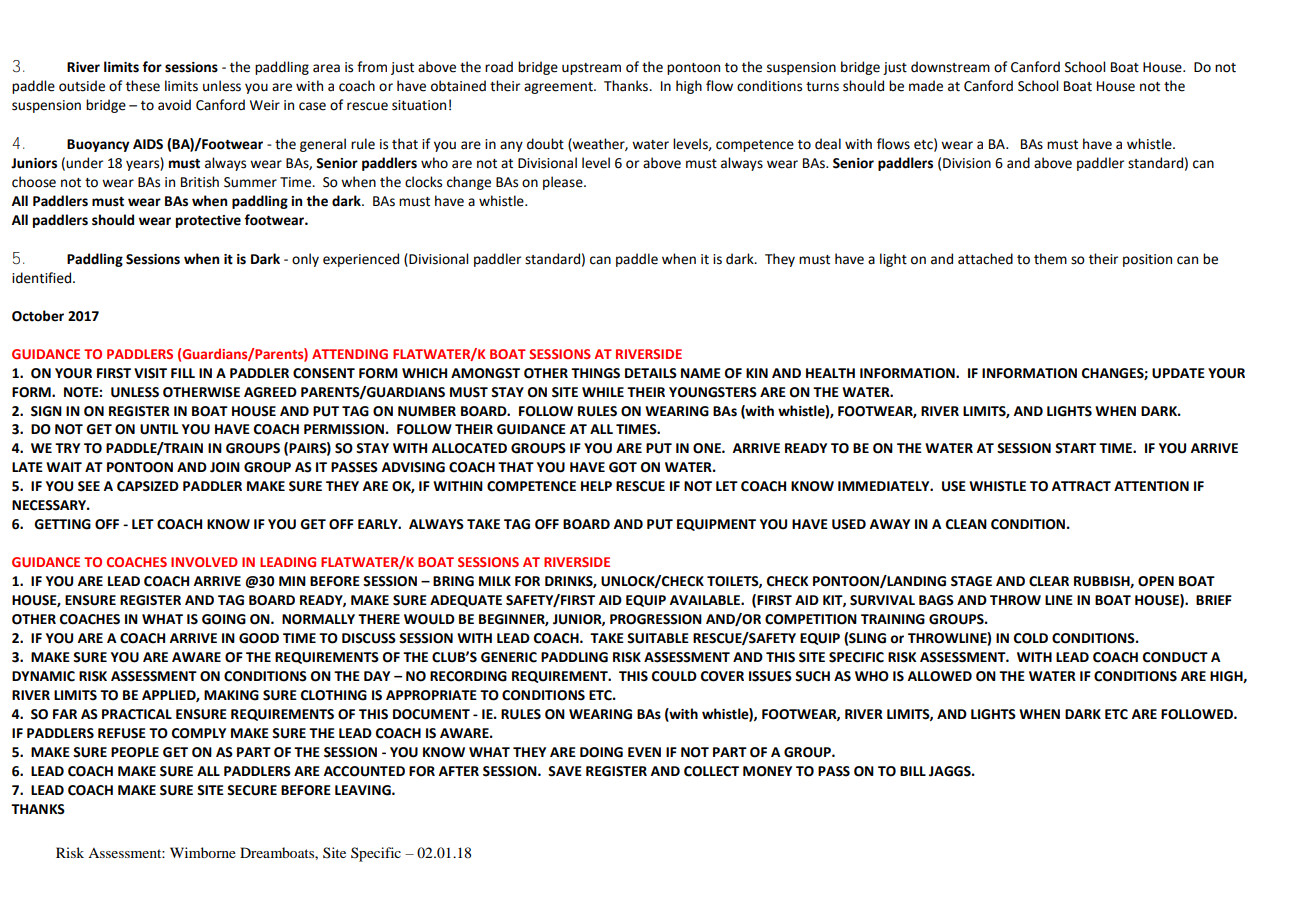 This screenshot has width=1308, height=924. Describe the element at coordinates (950, 67) in the screenshot. I see `downstream` at that location.
